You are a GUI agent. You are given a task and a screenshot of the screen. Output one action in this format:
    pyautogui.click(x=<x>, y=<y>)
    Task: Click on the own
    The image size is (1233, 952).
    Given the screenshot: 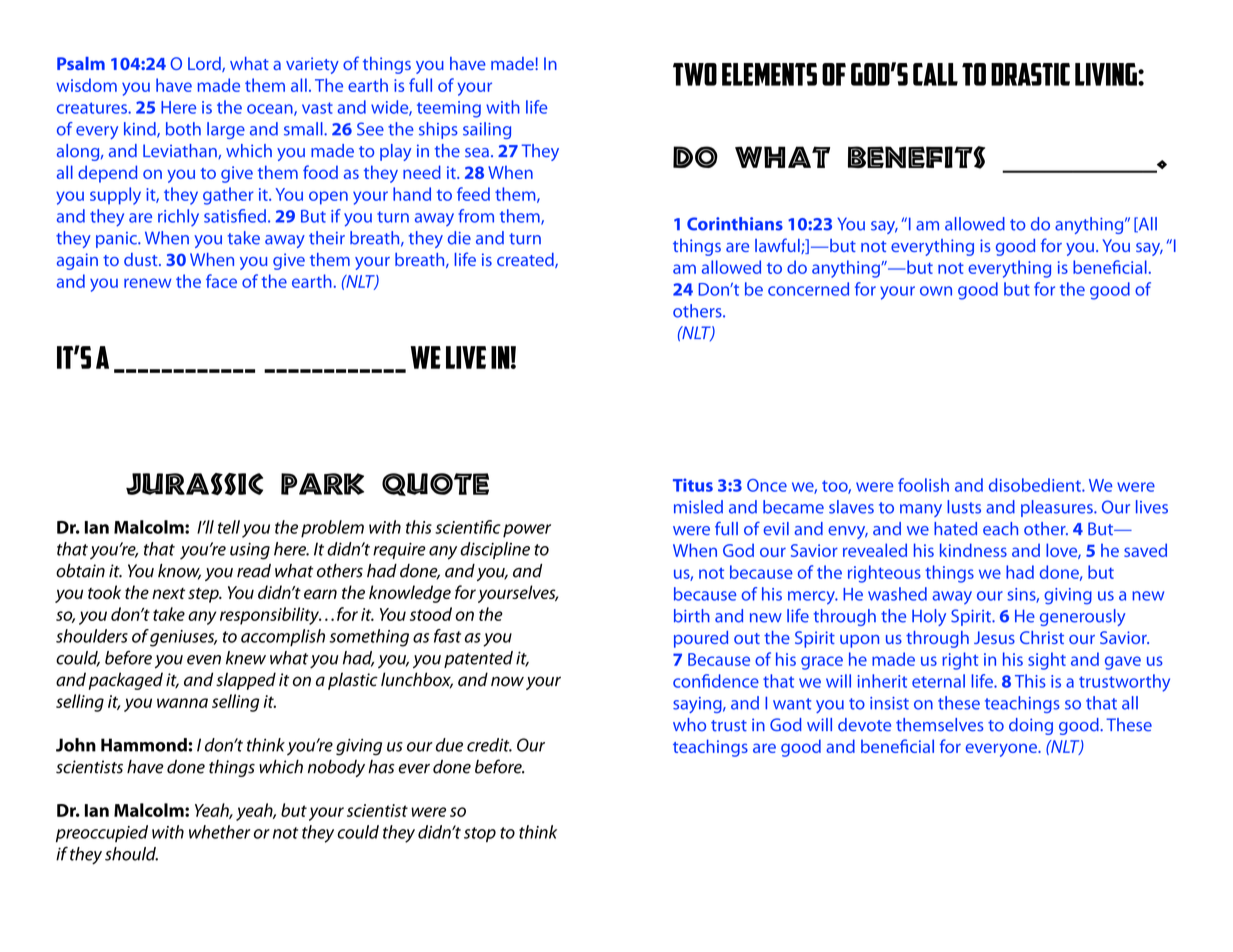 What is the action you would take?
    pyautogui.click(x=936, y=291)
